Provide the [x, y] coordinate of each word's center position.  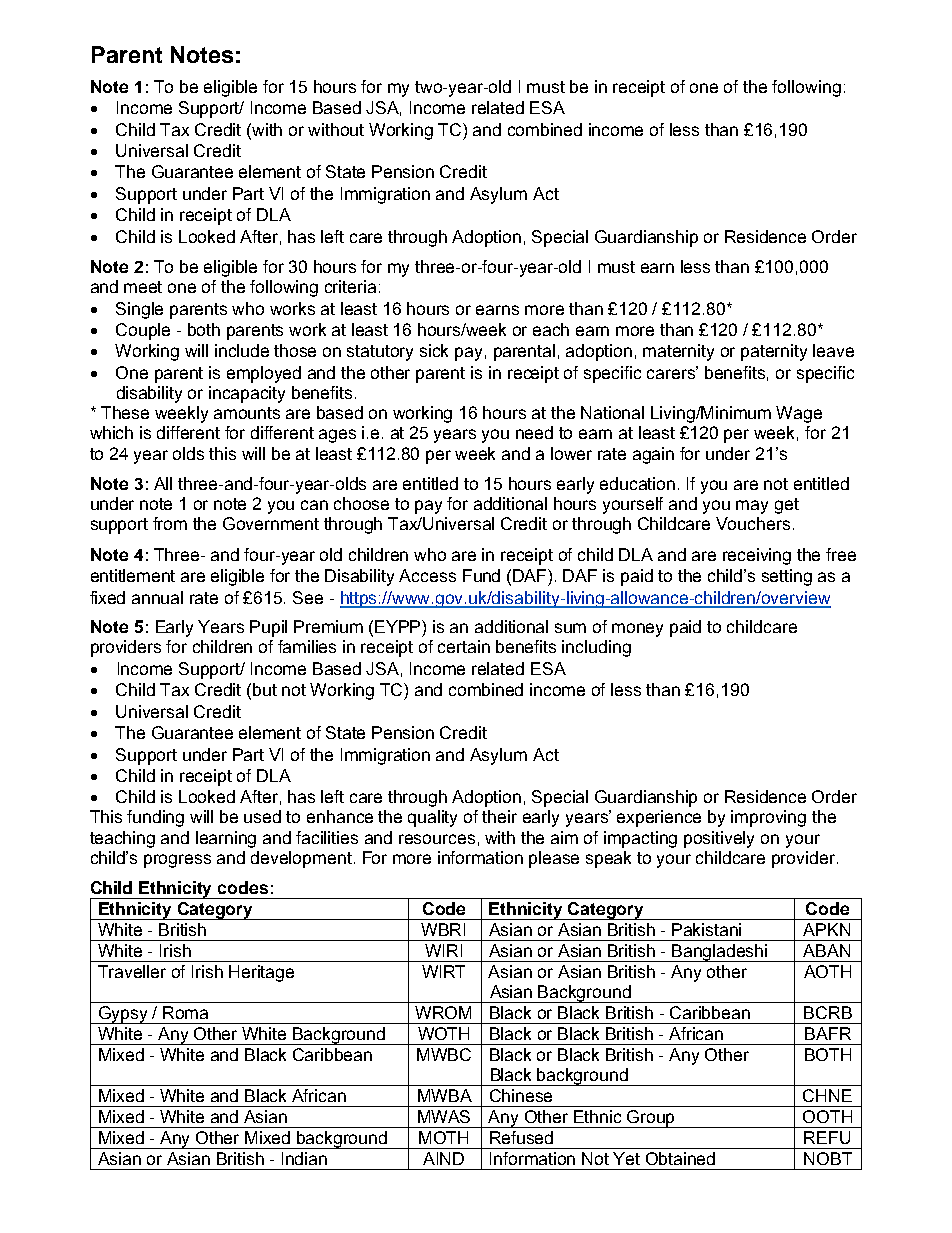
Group [652, 1119]
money [637, 630]
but [265, 689]
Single [139, 310]
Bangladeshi [720, 953]
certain [464, 646]
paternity [774, 352]
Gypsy [124, 1015]
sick [434, 350]
